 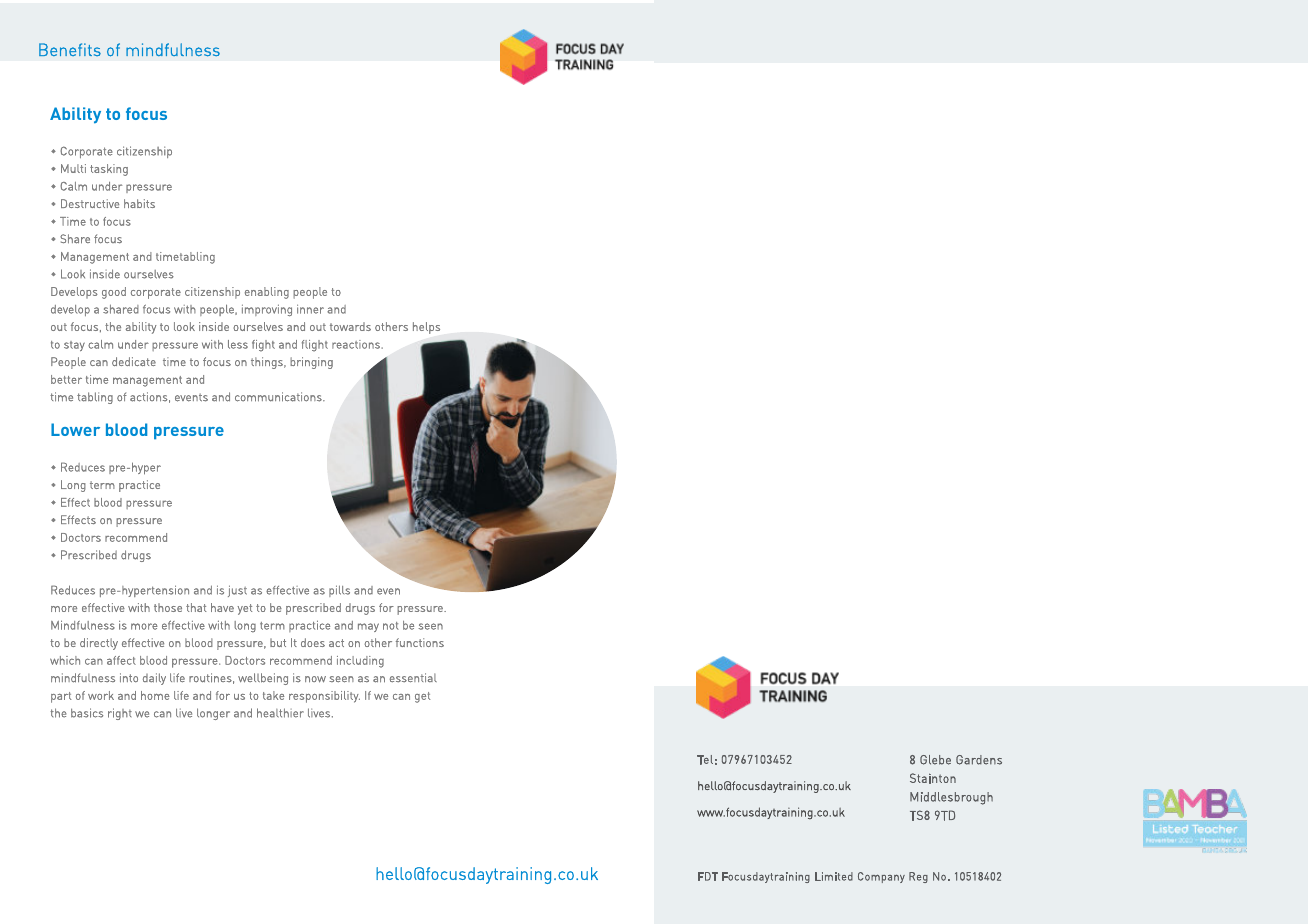 What do you see at coordinates (413, 677) in the document?
I see `essential` at bounding box center [413, 677].
